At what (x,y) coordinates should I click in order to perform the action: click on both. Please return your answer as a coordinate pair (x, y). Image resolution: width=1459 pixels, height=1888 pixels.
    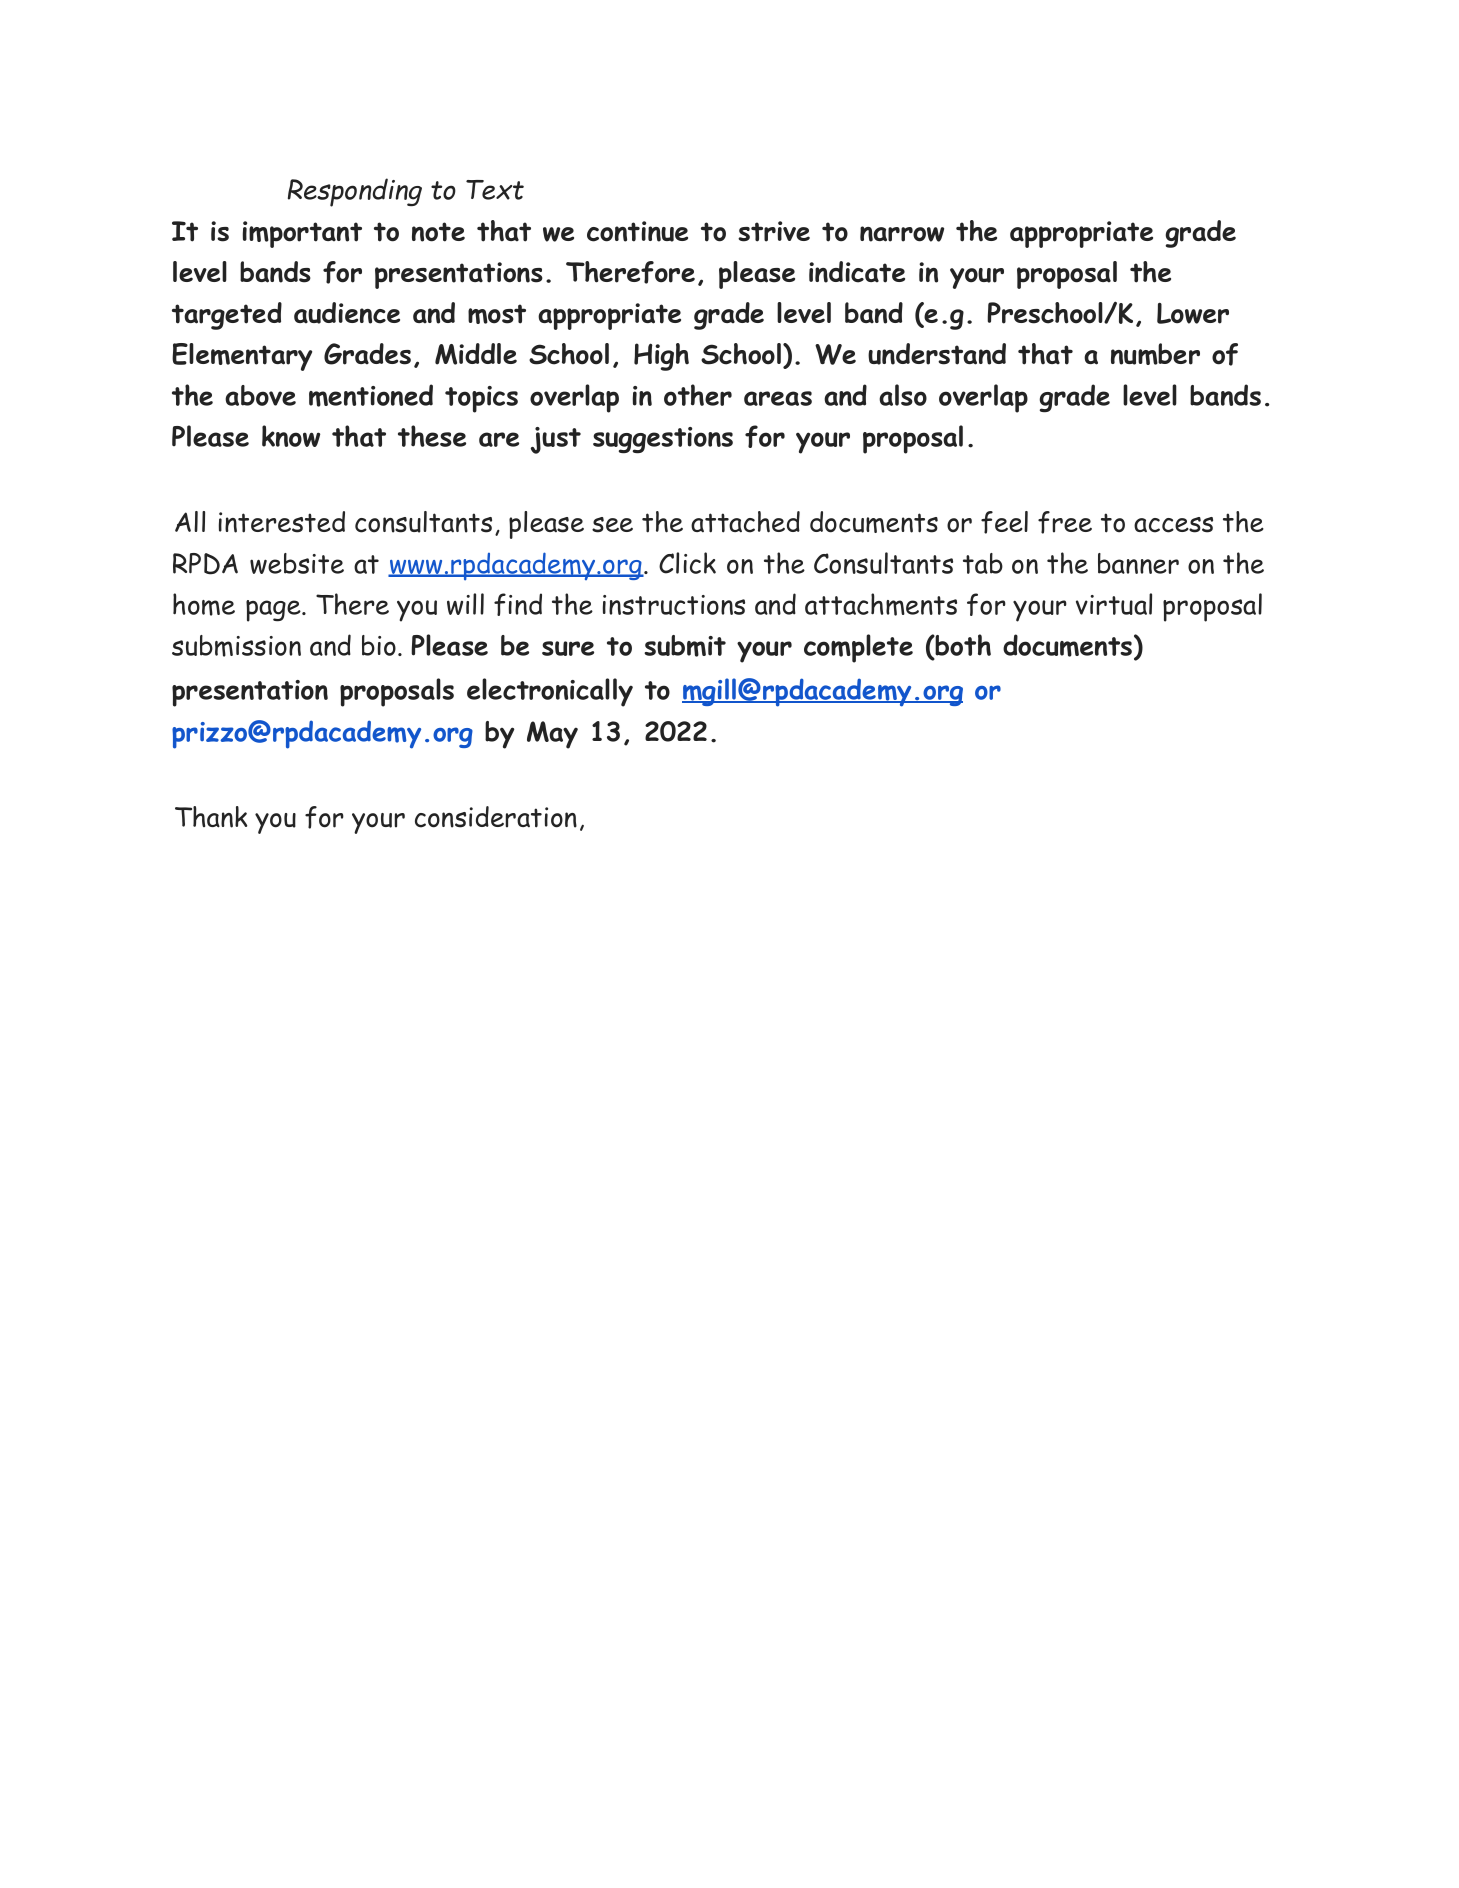
    Looking at the image, I should click on (962, 646).
